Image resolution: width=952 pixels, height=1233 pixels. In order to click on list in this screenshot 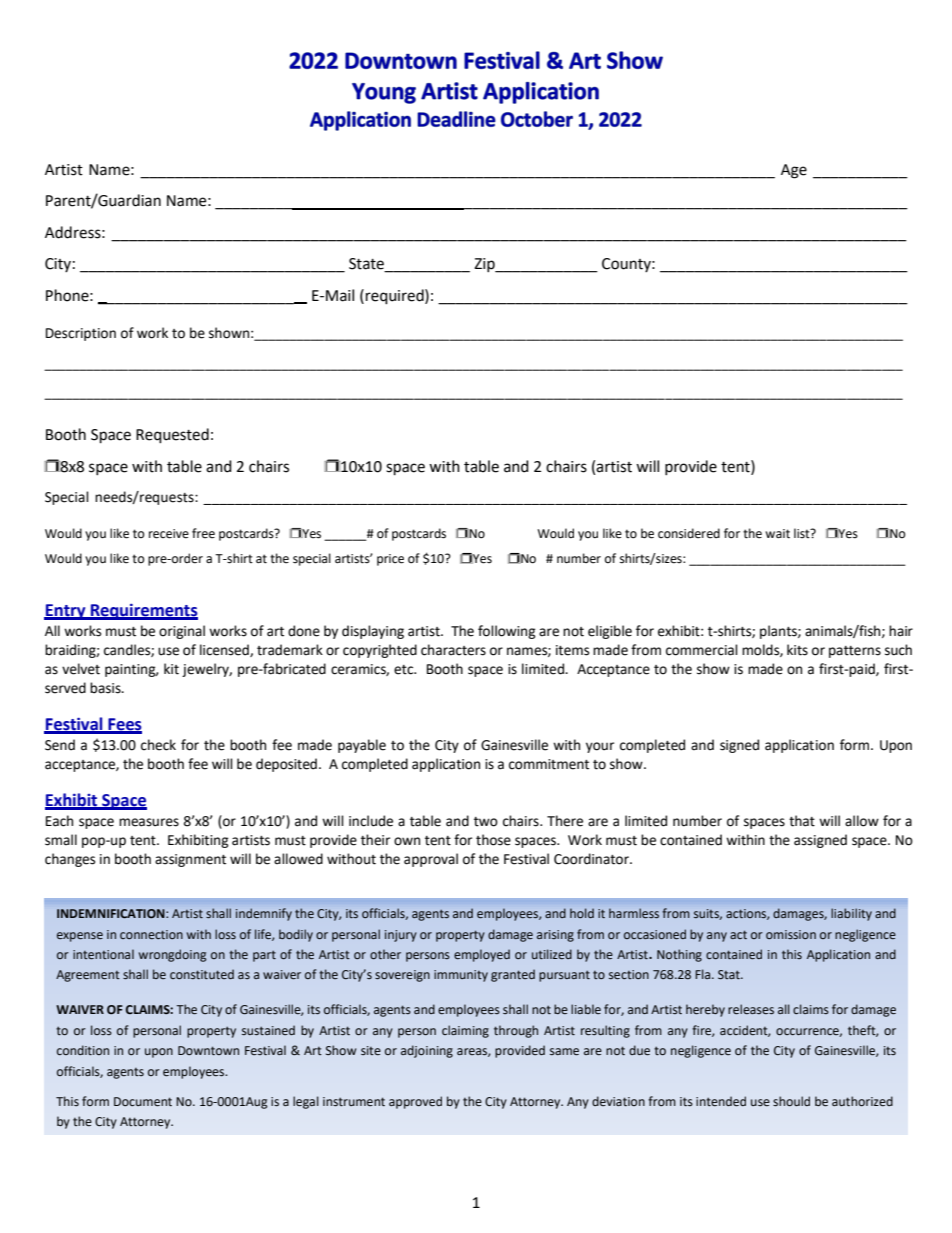, I will do `click(803, 533)`.
